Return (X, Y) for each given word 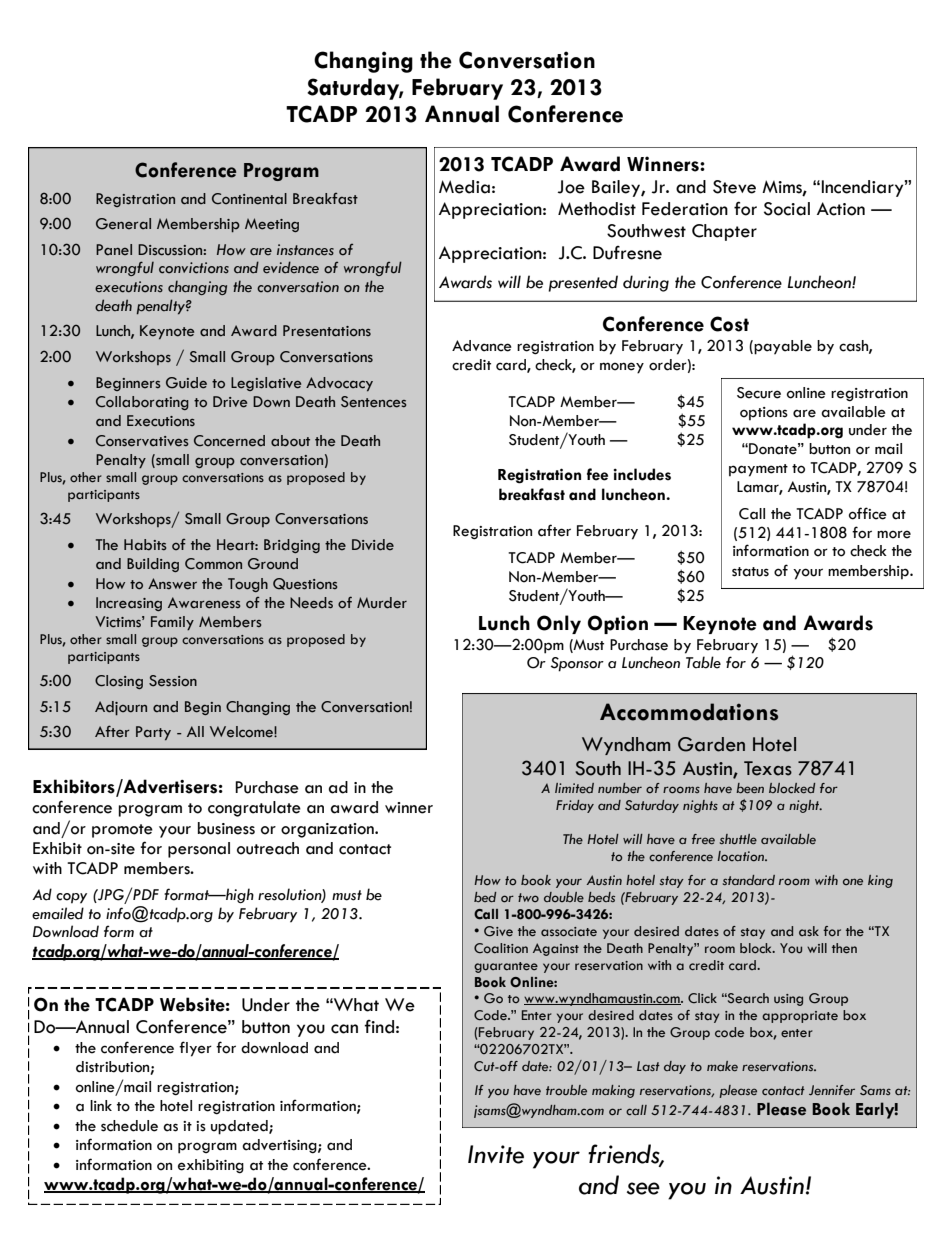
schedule (129, 1126)
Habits (145, 545)
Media (464, 187)
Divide (373, 545)
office (868, 513)
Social (787, 209)
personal (199, 850)
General (123, 224)
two (528, 897)
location (742, 856)
